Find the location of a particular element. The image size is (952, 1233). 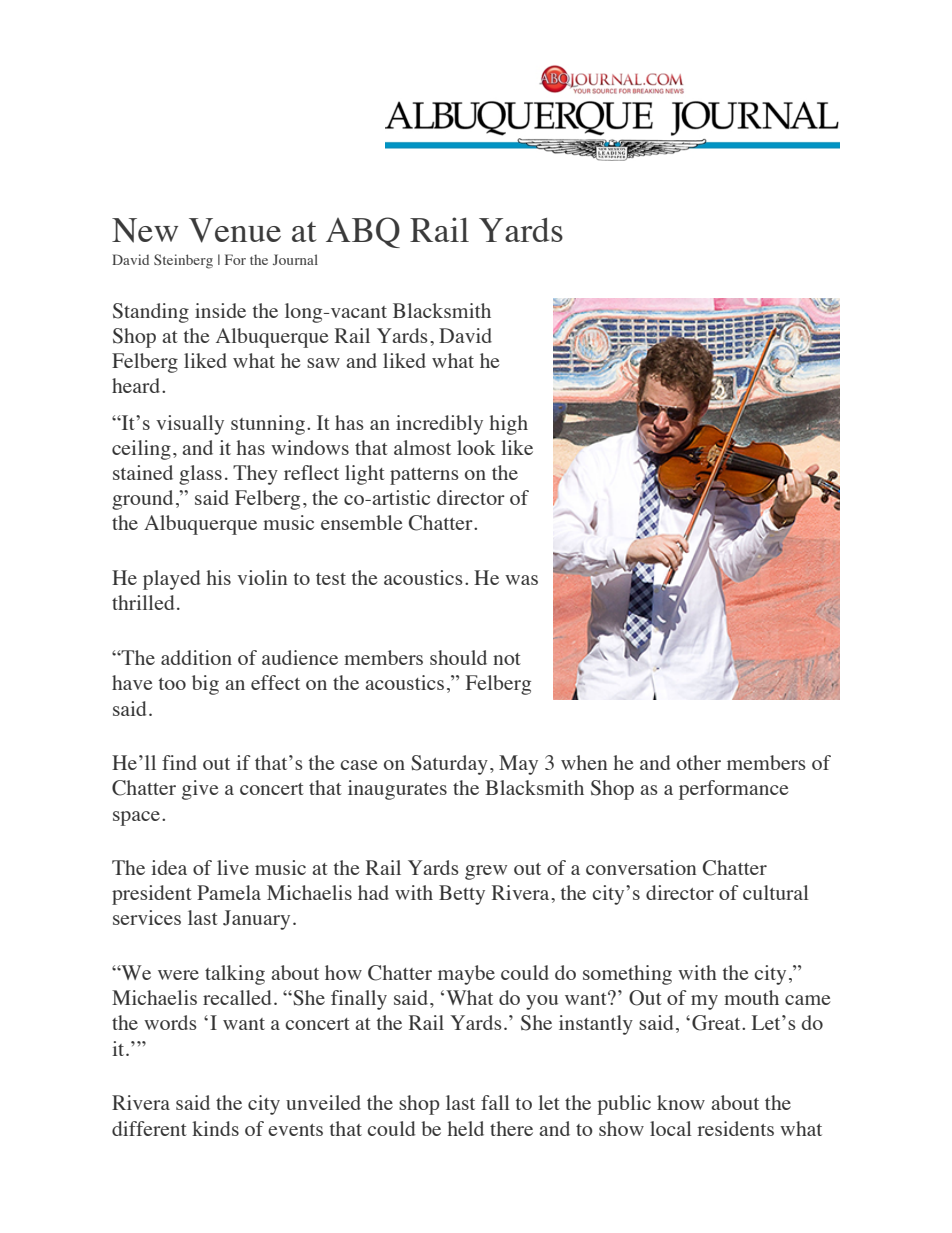

kinds is located at coordinates (215, 1128).
